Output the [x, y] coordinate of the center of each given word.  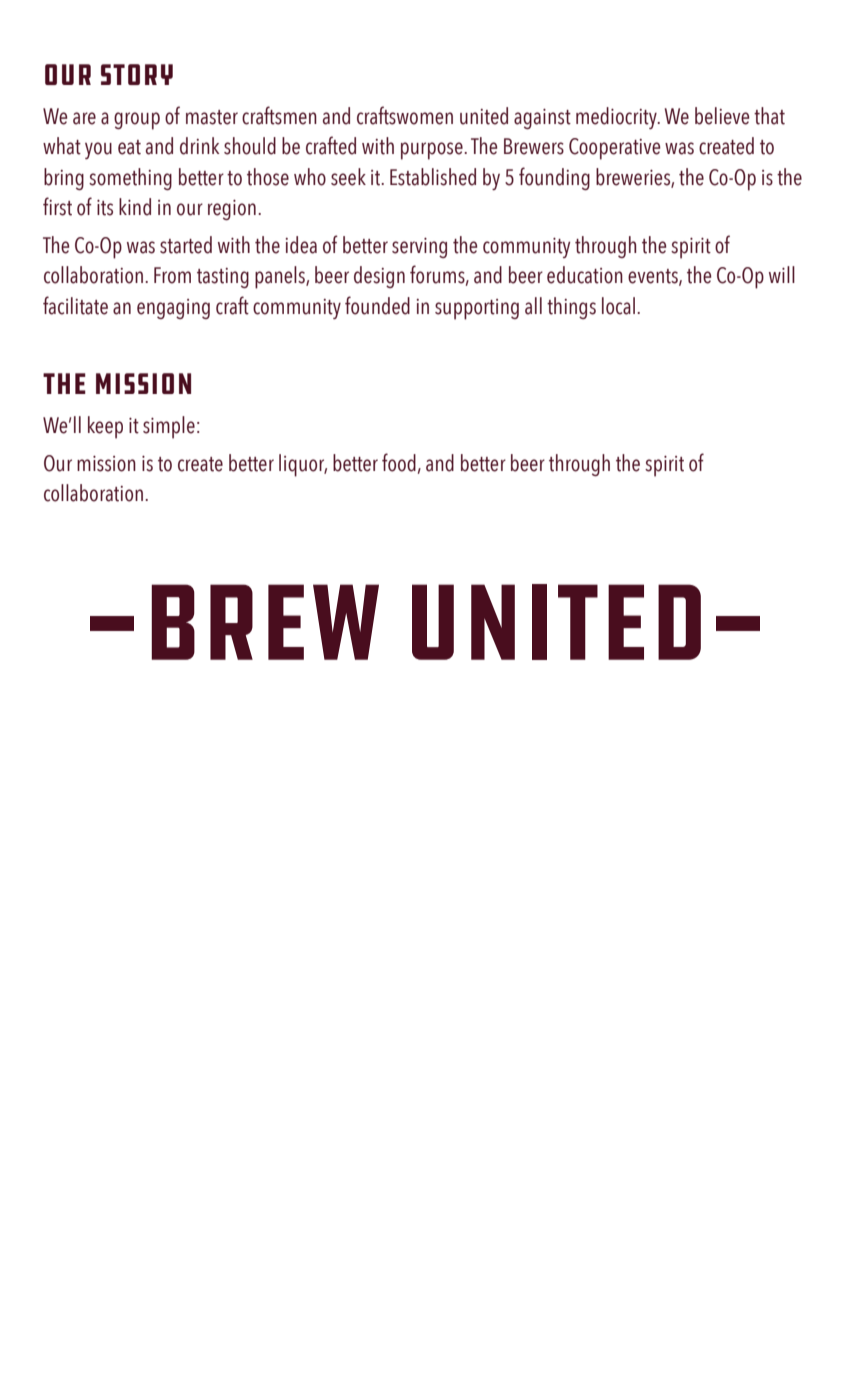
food [399, 462]
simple [169, 427]
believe [722, 116]
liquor [303, 465]
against [542, 119]
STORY [137, 74]
